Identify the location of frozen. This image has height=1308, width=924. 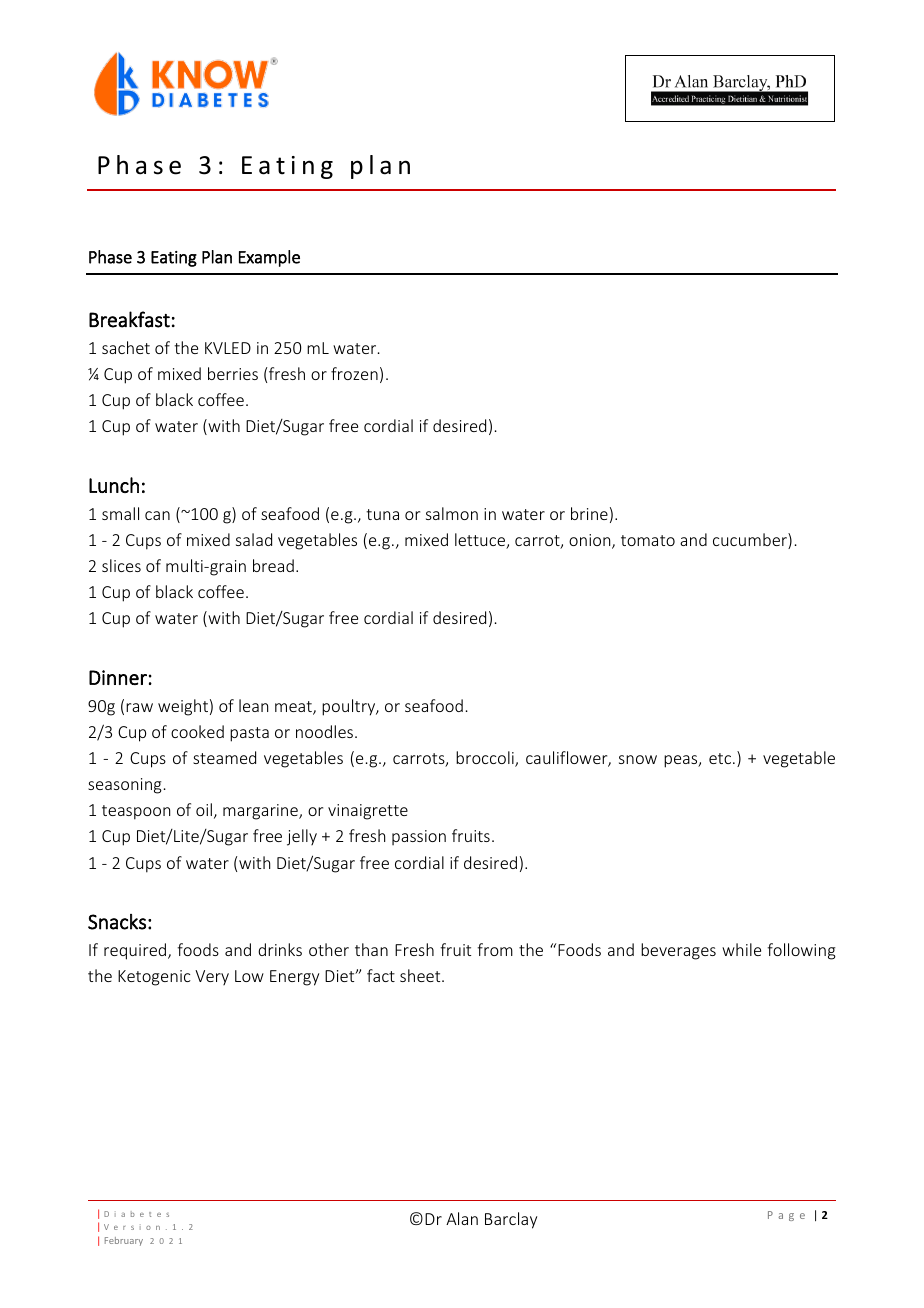
(354, 373).
